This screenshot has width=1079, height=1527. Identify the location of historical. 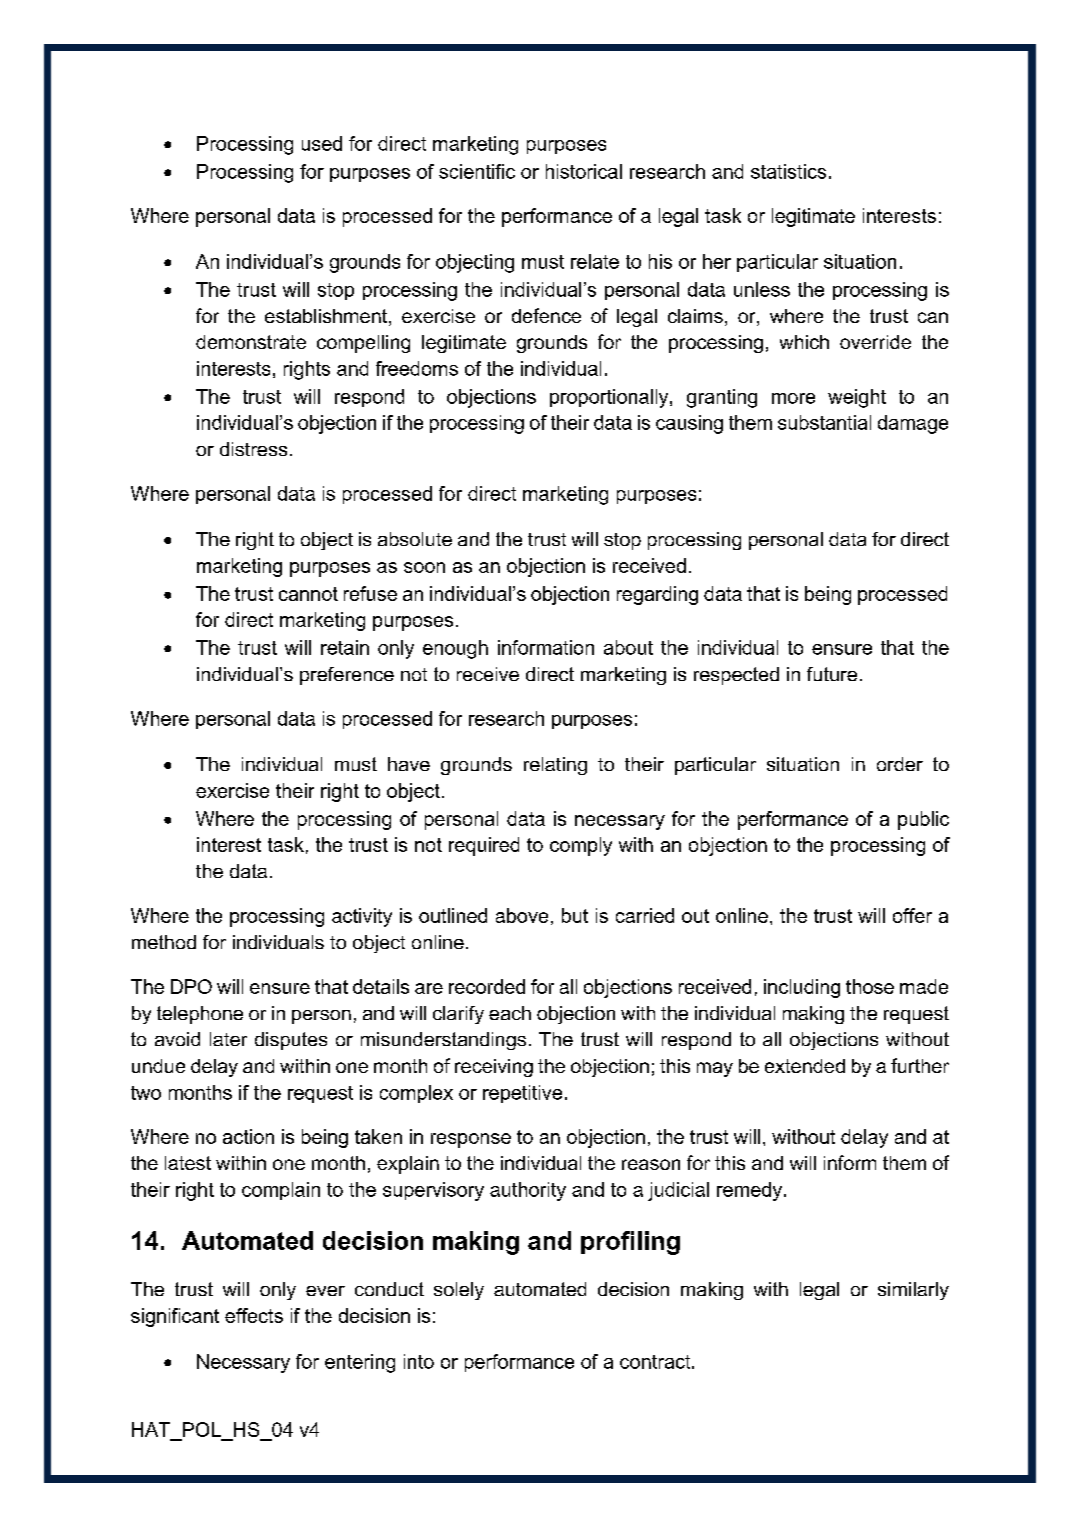
(584, 171).
